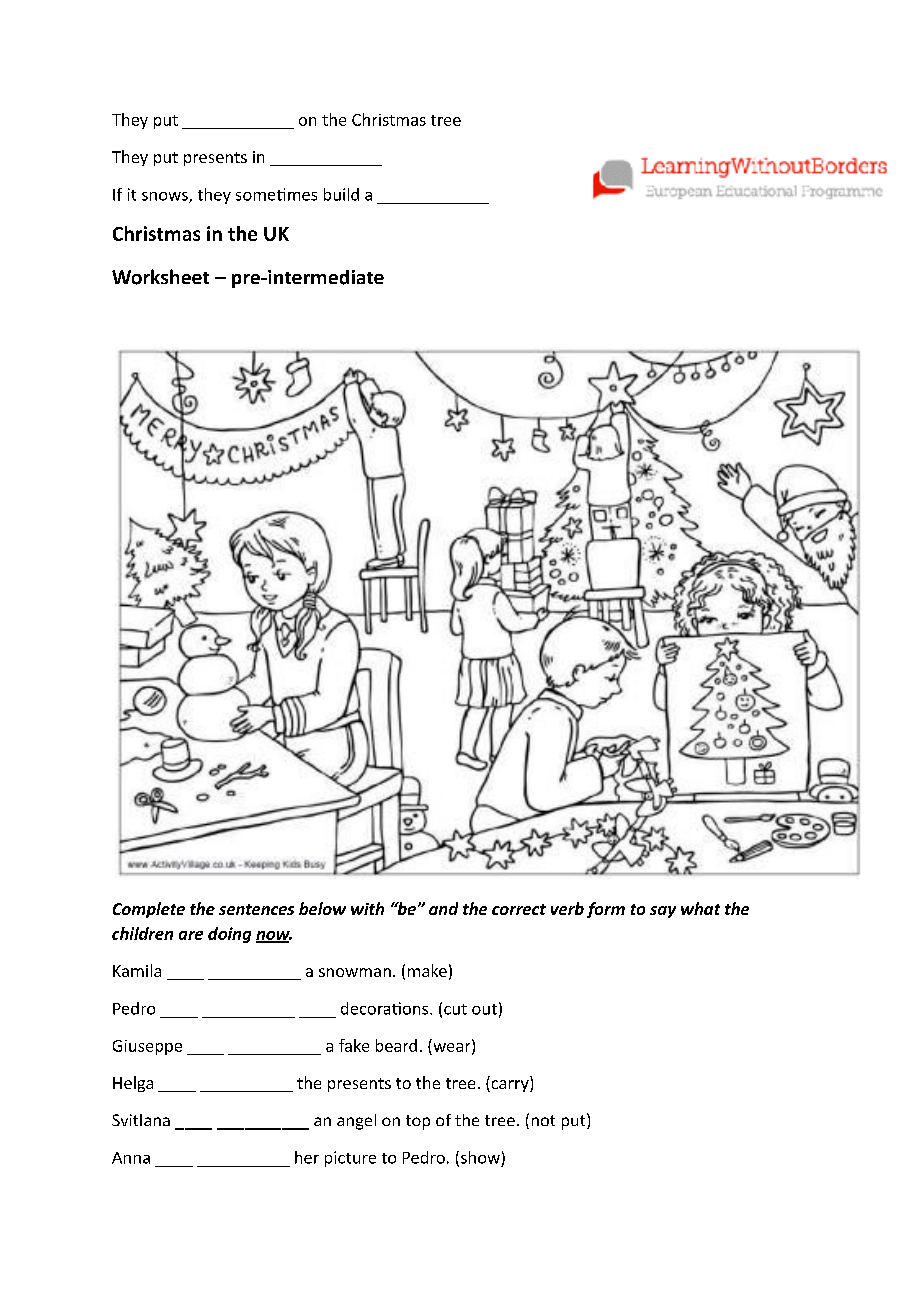 The image size is (924, 1308). Describe the element at coordinates (606, 910) in the page. I see `form` at that location.
